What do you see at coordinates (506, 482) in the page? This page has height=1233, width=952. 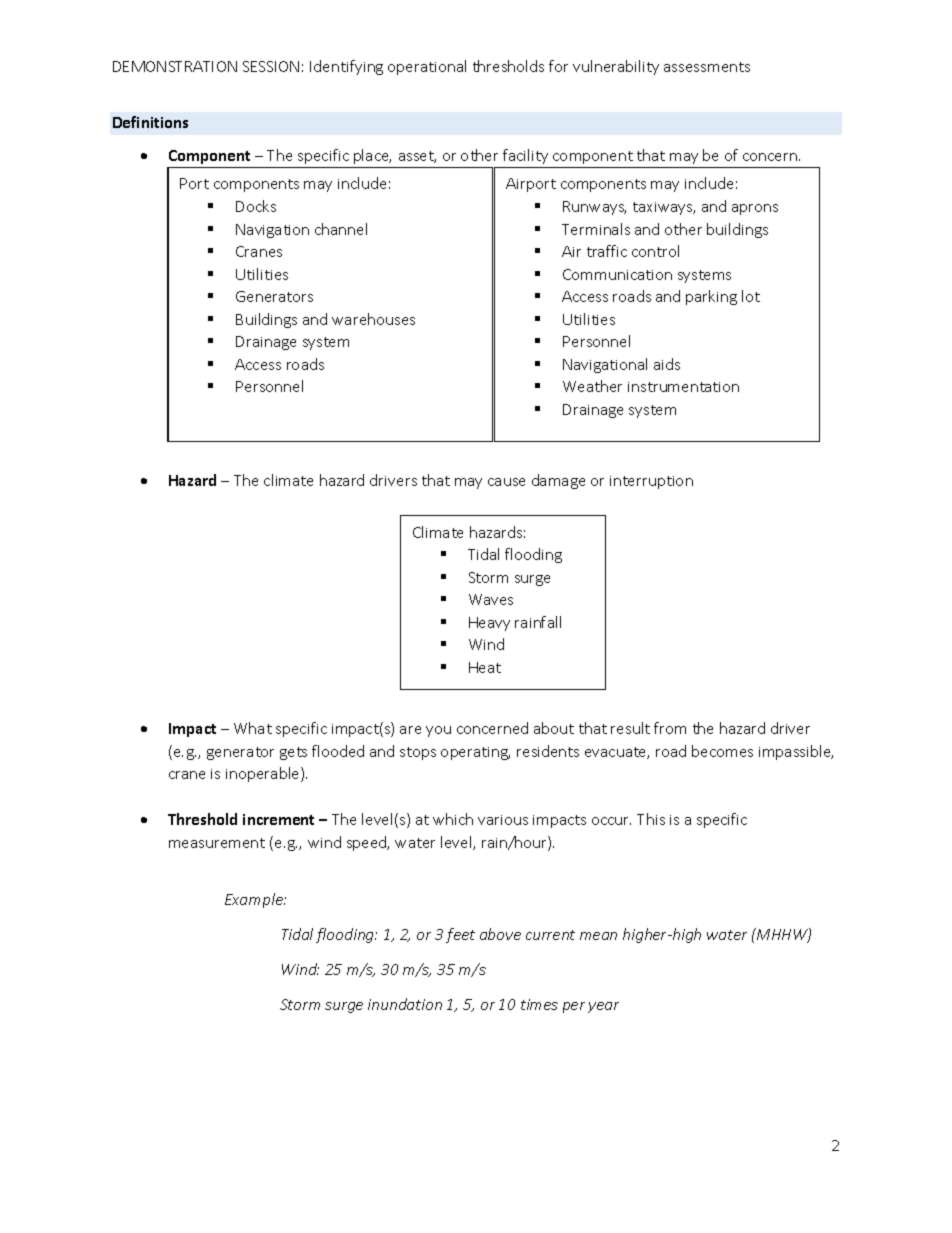 I see `cause` at bounding box center [506, 482].
